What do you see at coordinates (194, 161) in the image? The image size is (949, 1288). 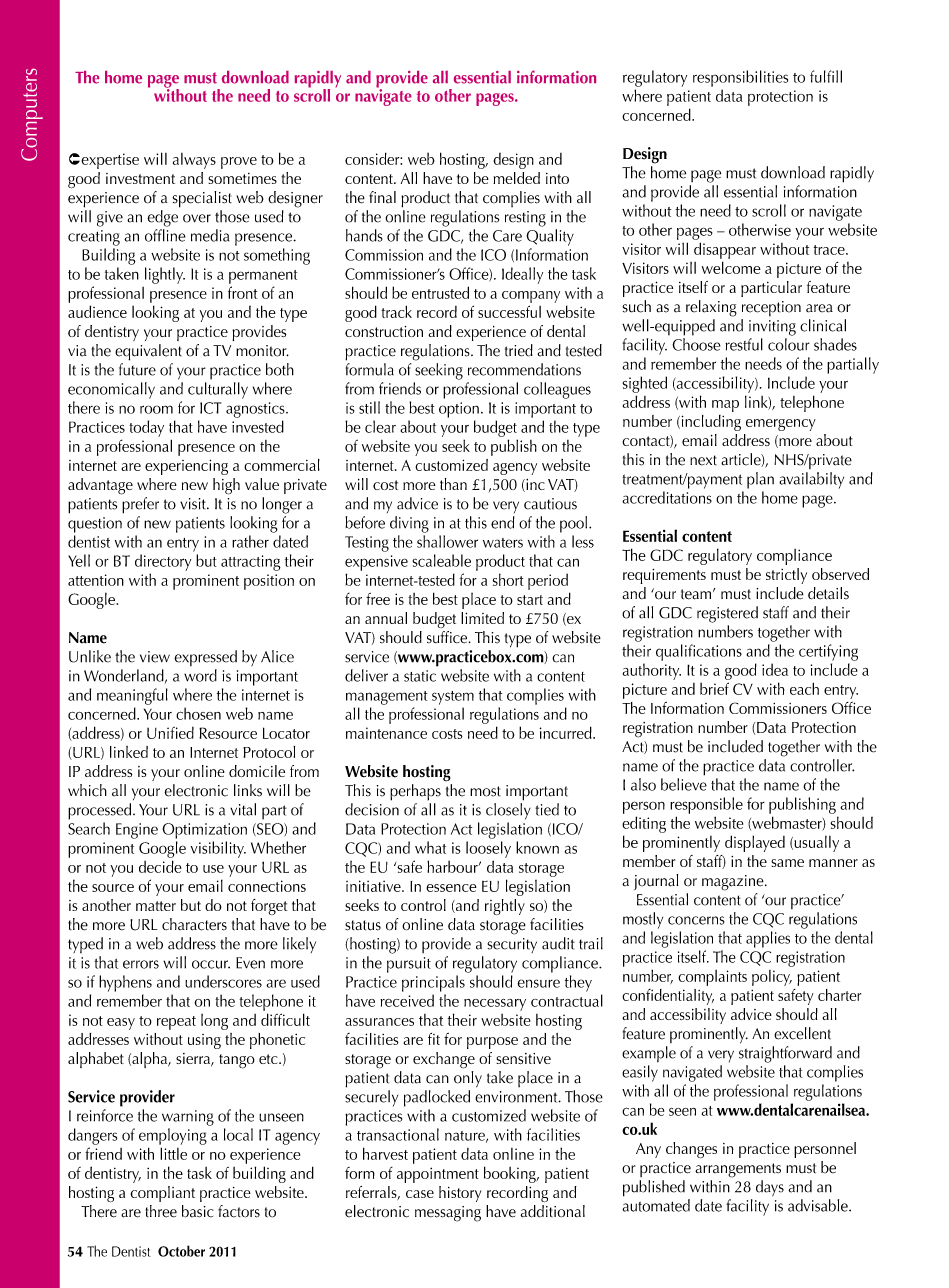 I see `always` at bounding box center [194, 161].
